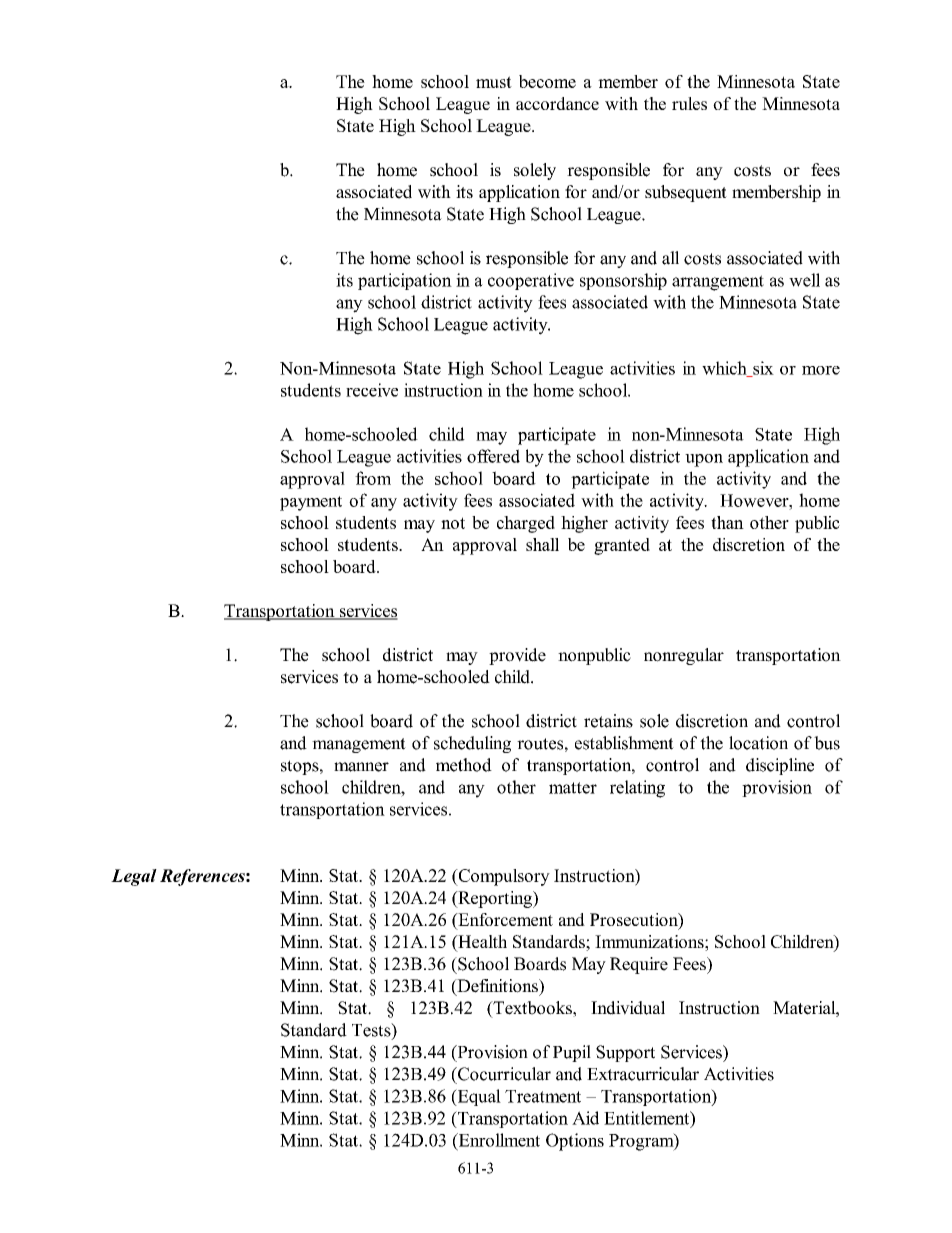 Image resolution: width=952 pixels, height=1233 pixels. Describe the element at coordinates (780, 766) in the screenshot. I see `discipline` at that location.
